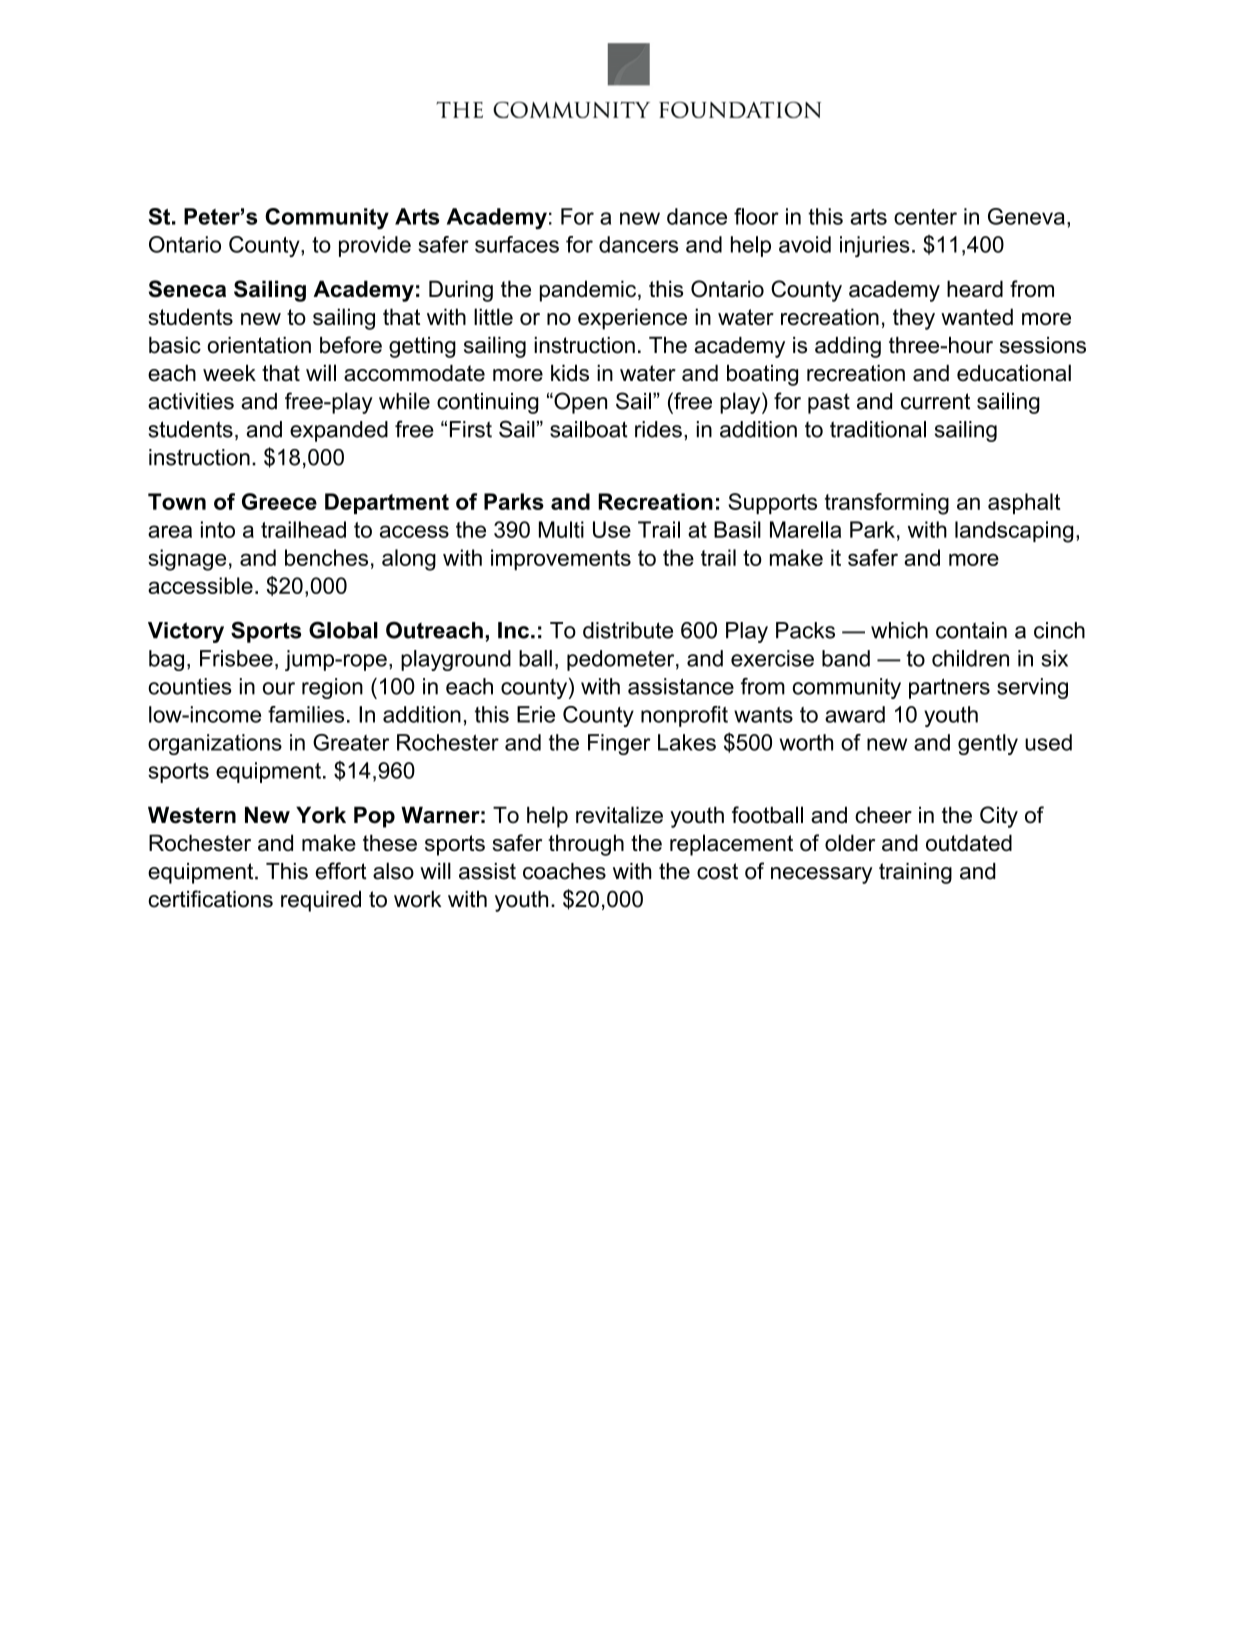  What do you see at coordinates (375, 246) in the screenshot?
I see `provide` at bounding box center [375, 246].
